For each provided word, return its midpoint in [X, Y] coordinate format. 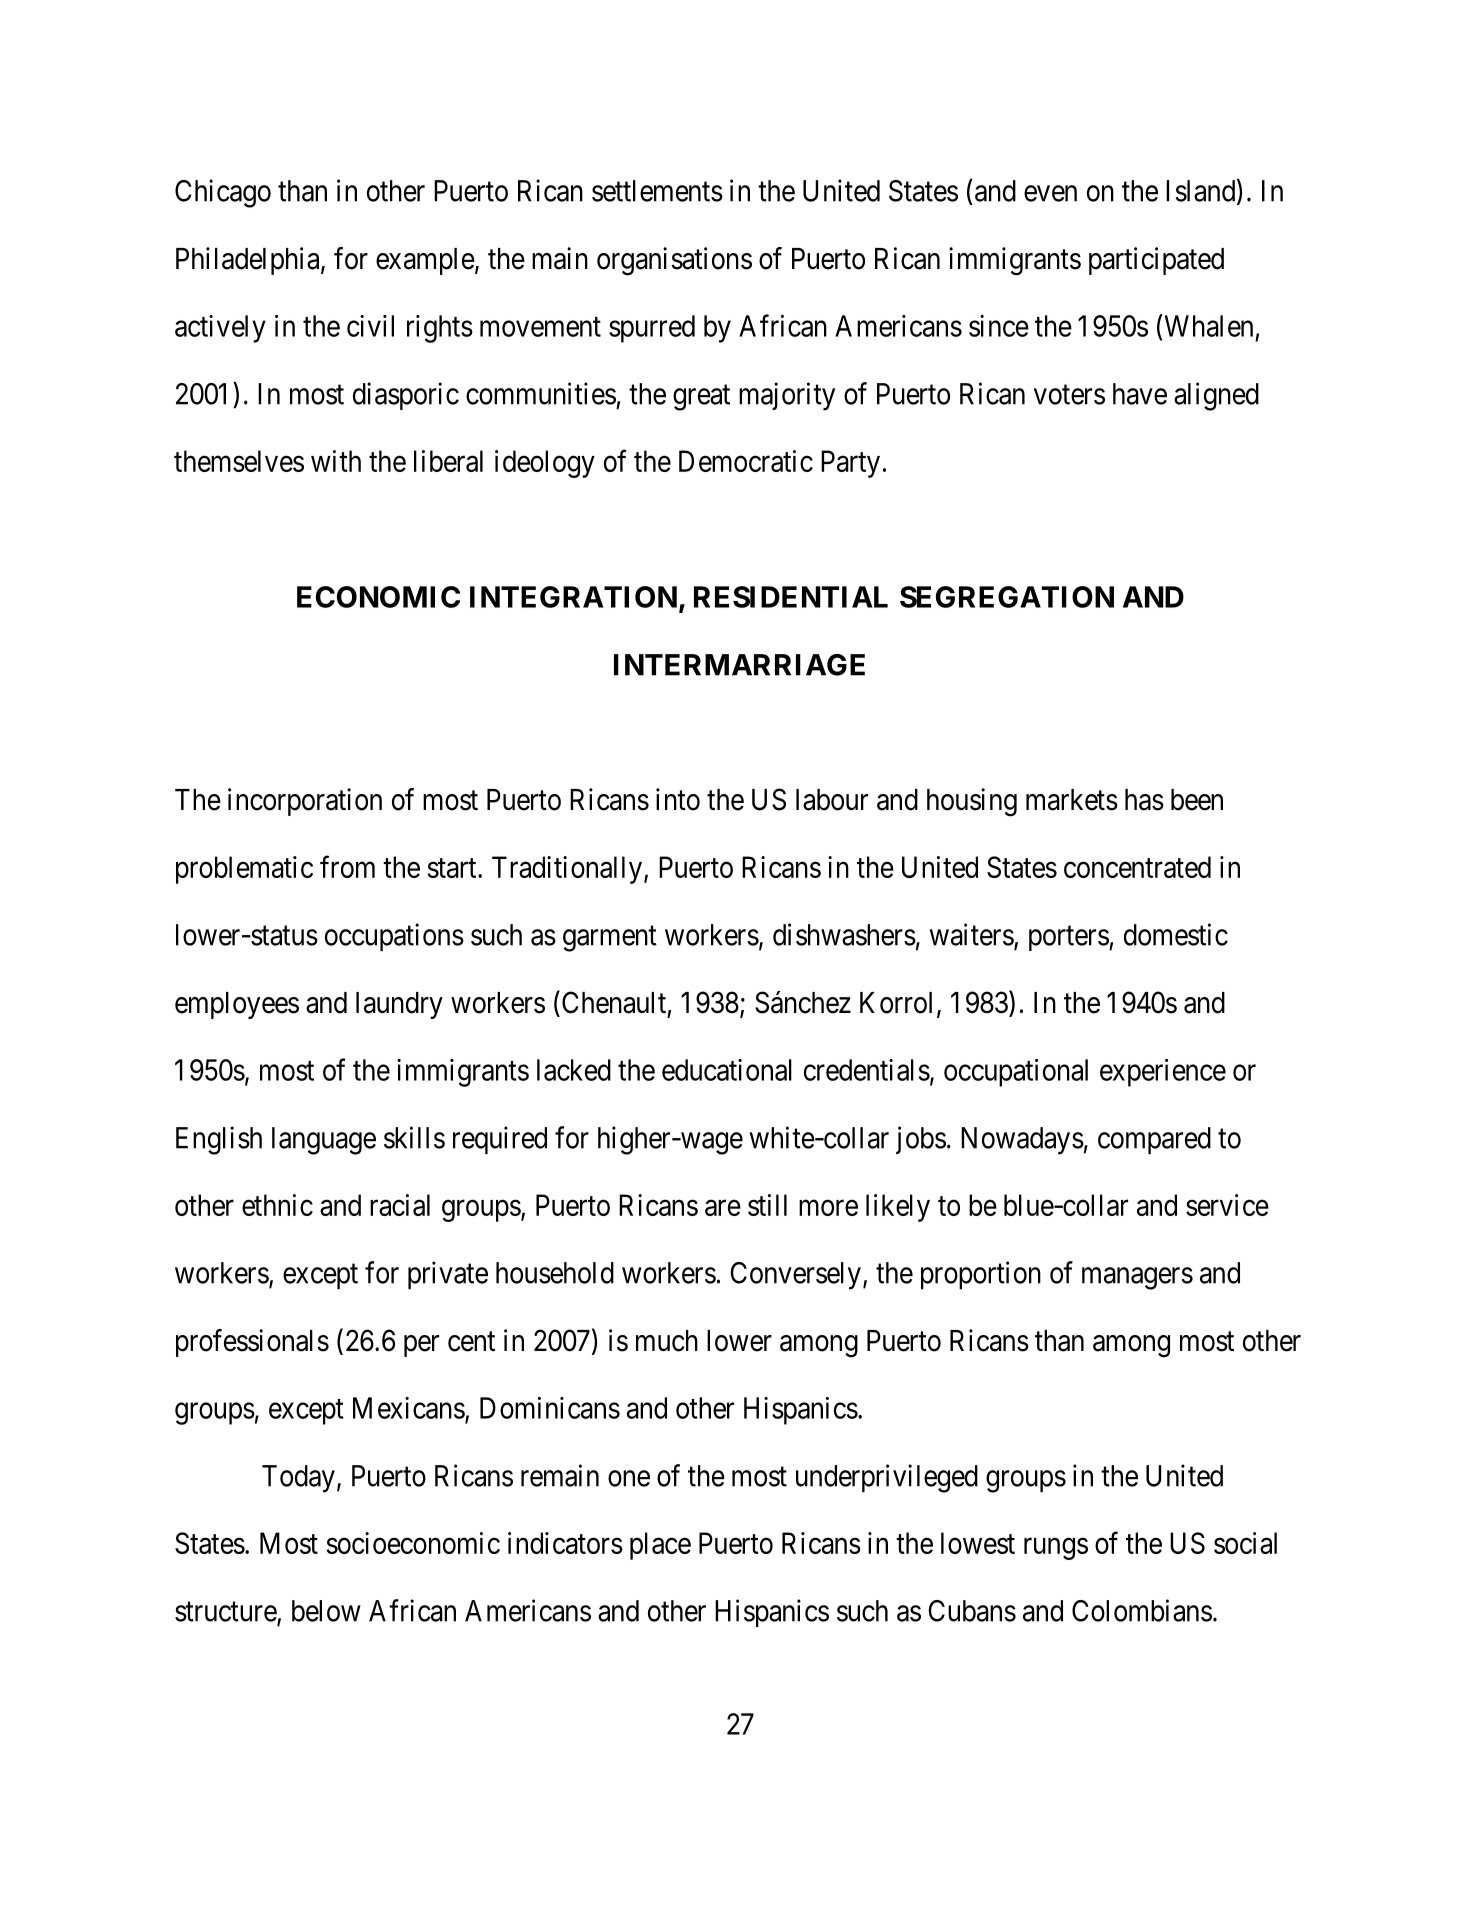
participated [1156, 261]
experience [1163, 1073]
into [678, 799]
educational [727, 1070]
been [1197, 800]
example [425, 261]
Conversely [795, 1276]
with [336, 461]
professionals [252, 1343]
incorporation [305, 802]
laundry [399, 1005]
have [1140, 394]
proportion [981, 1275]
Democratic [746, 461]
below [326, 1611]
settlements [657, 191]
